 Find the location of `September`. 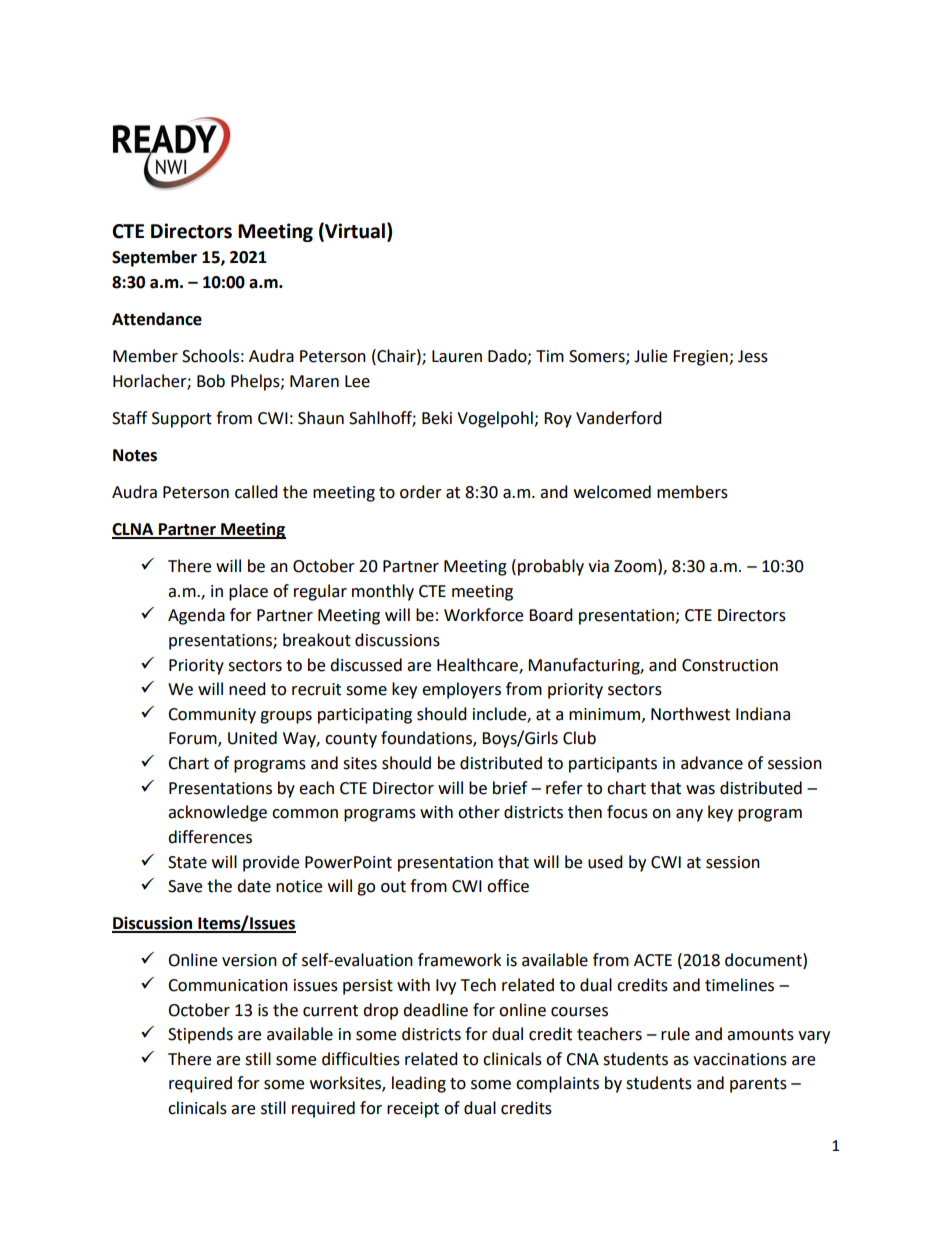

September is located at coordinates (154, 258).
